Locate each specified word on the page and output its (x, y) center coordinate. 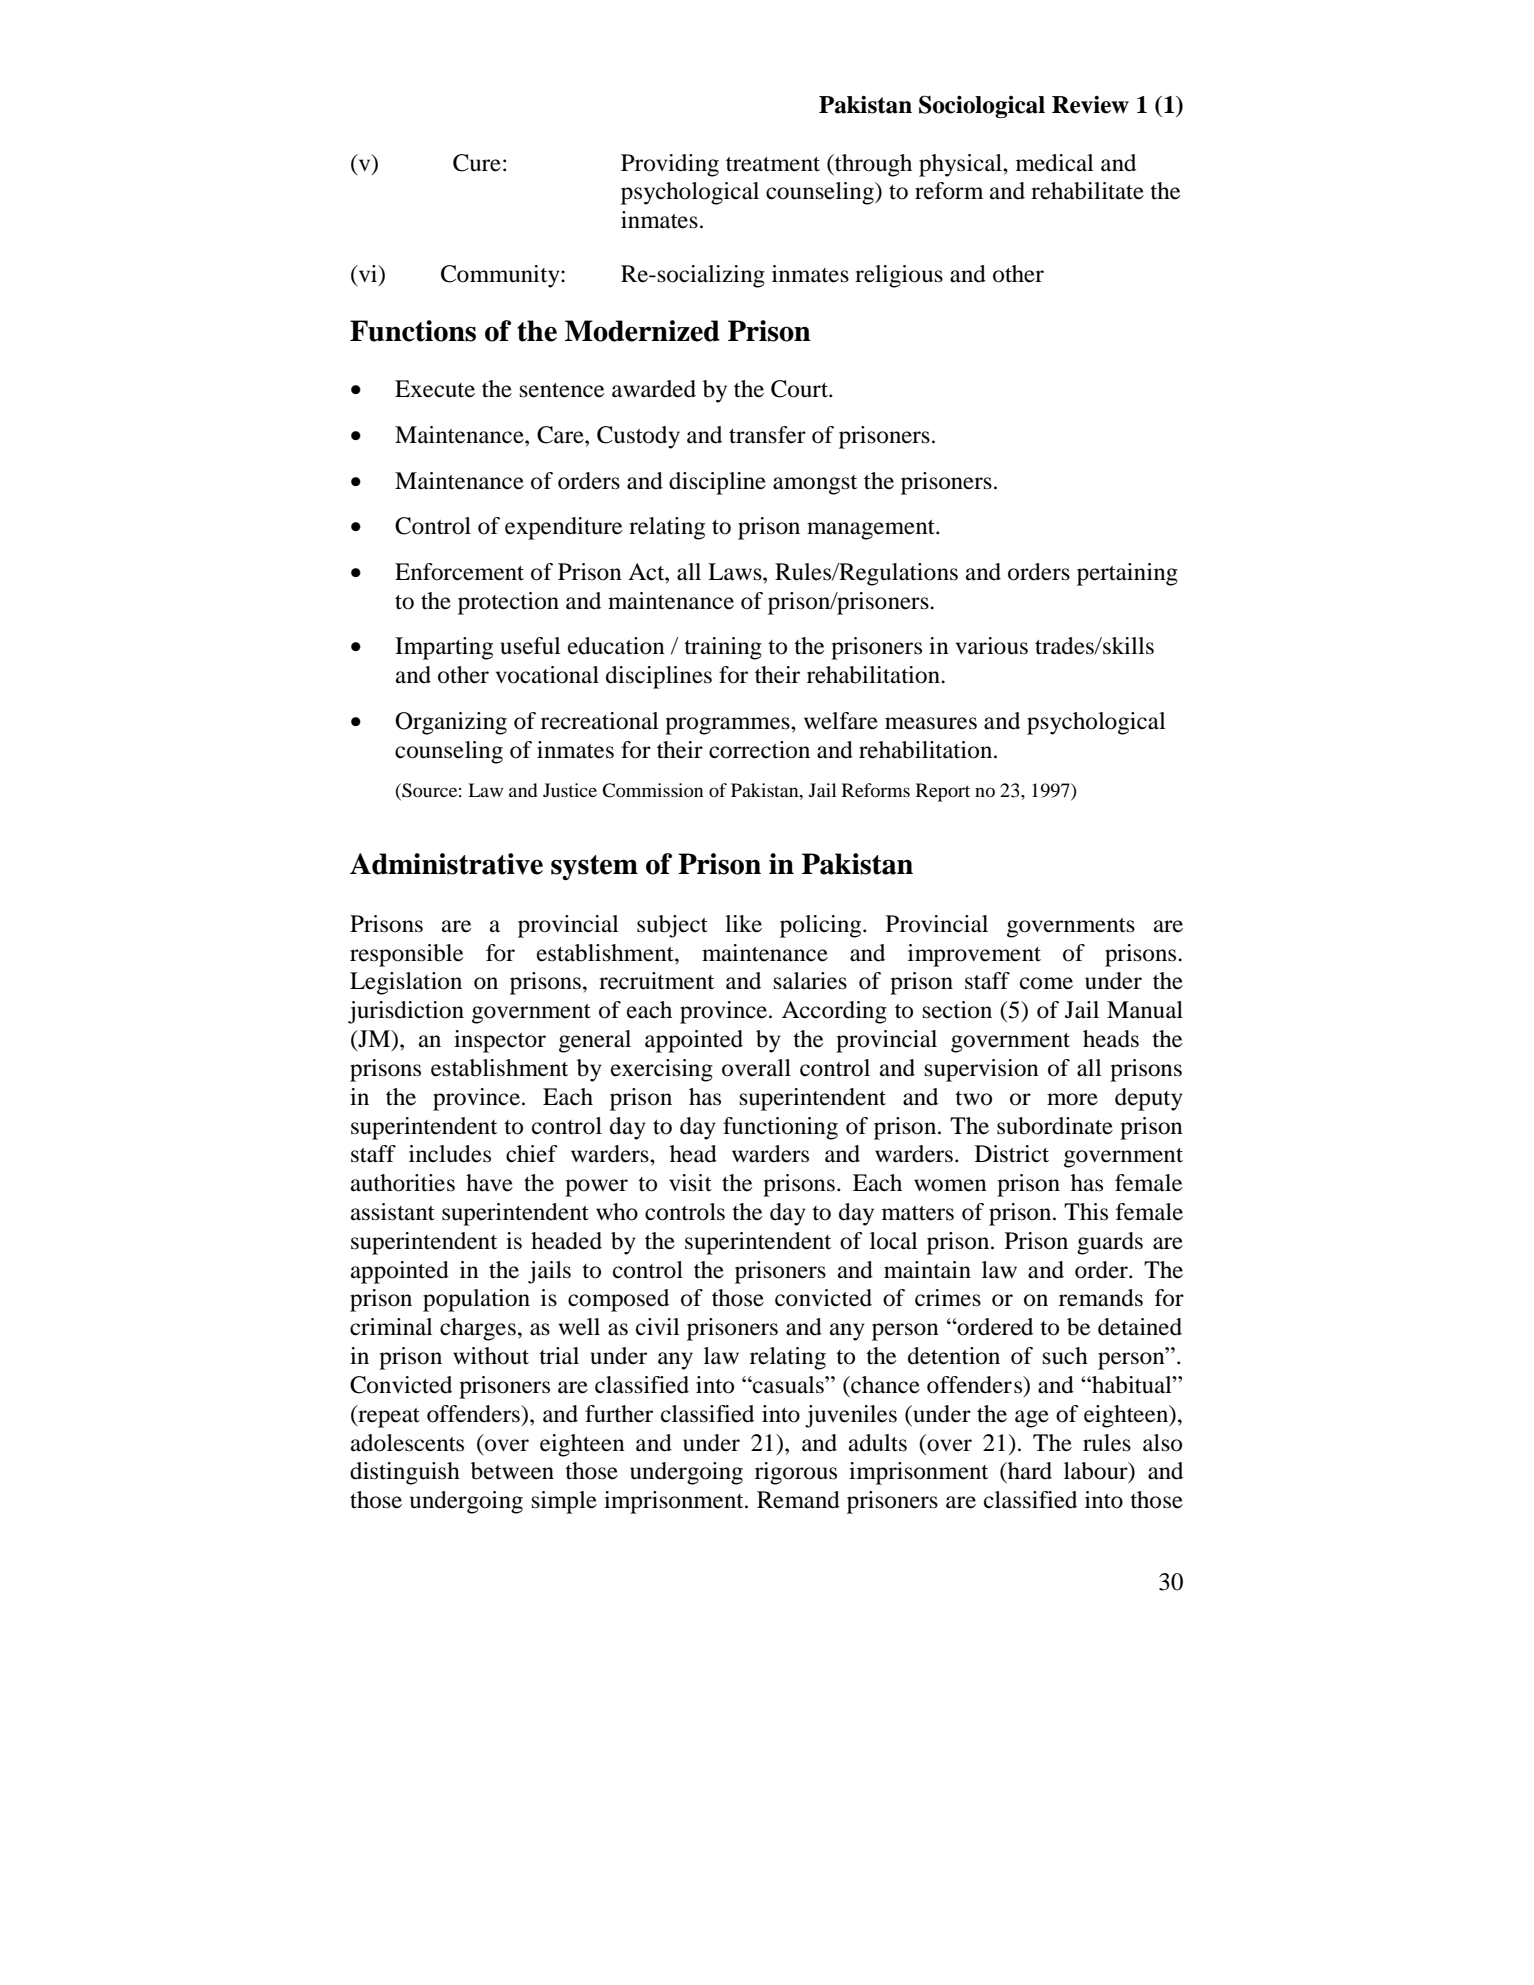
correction (759, 750)
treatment (773, 164)
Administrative (446, 864)
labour (1097, 1472)
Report (943, 792)
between (512, 1471)
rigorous (796, 1473)
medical (1055, 163)
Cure (477, 163)
